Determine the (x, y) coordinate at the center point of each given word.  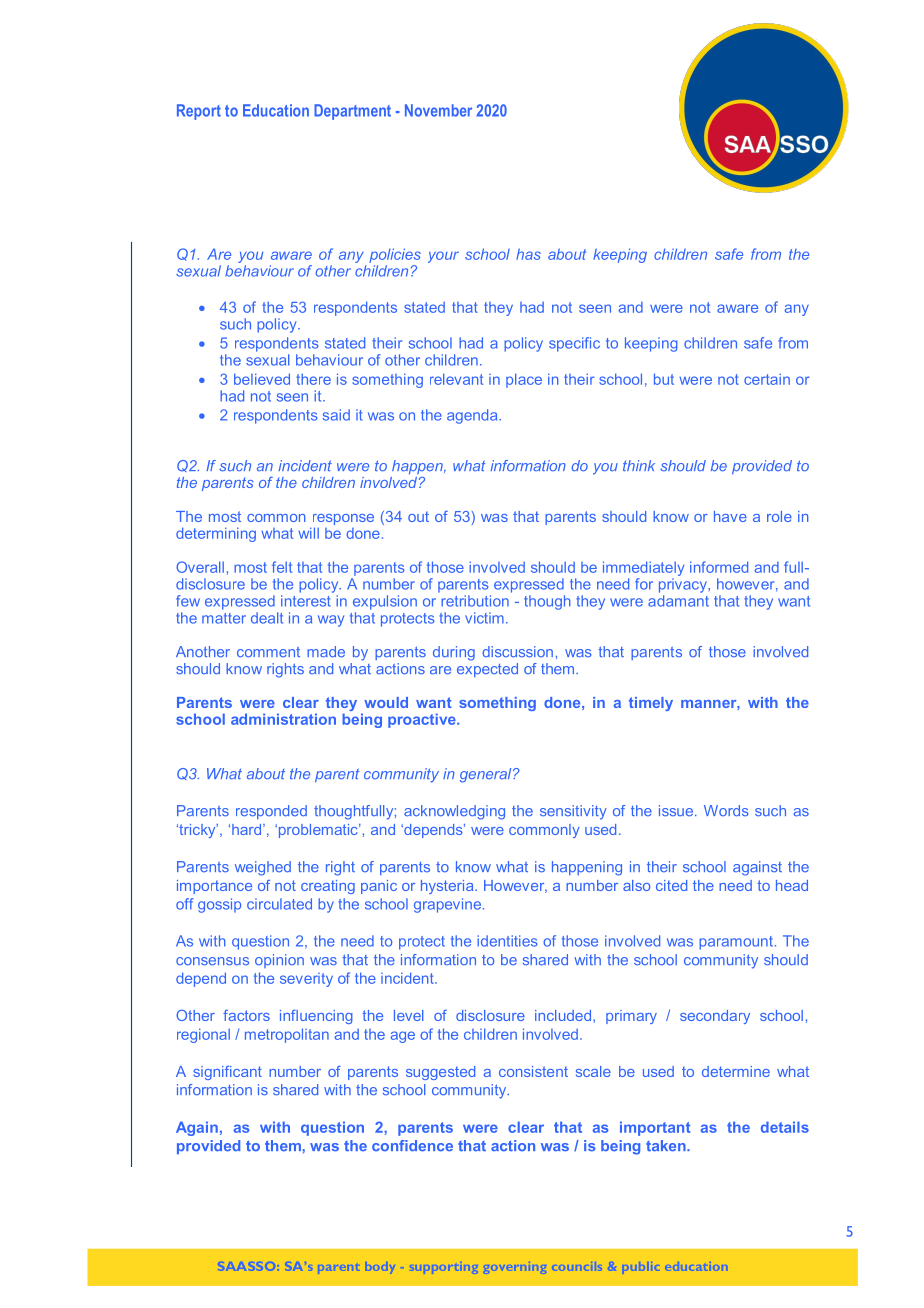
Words (726, 811)
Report (199, 112)
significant (227, 1073)
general (487, 775)
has (528, 254)
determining (216, 534)
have (730, 516)
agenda (473, 416)
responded (271, 812)
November (438, 110)
